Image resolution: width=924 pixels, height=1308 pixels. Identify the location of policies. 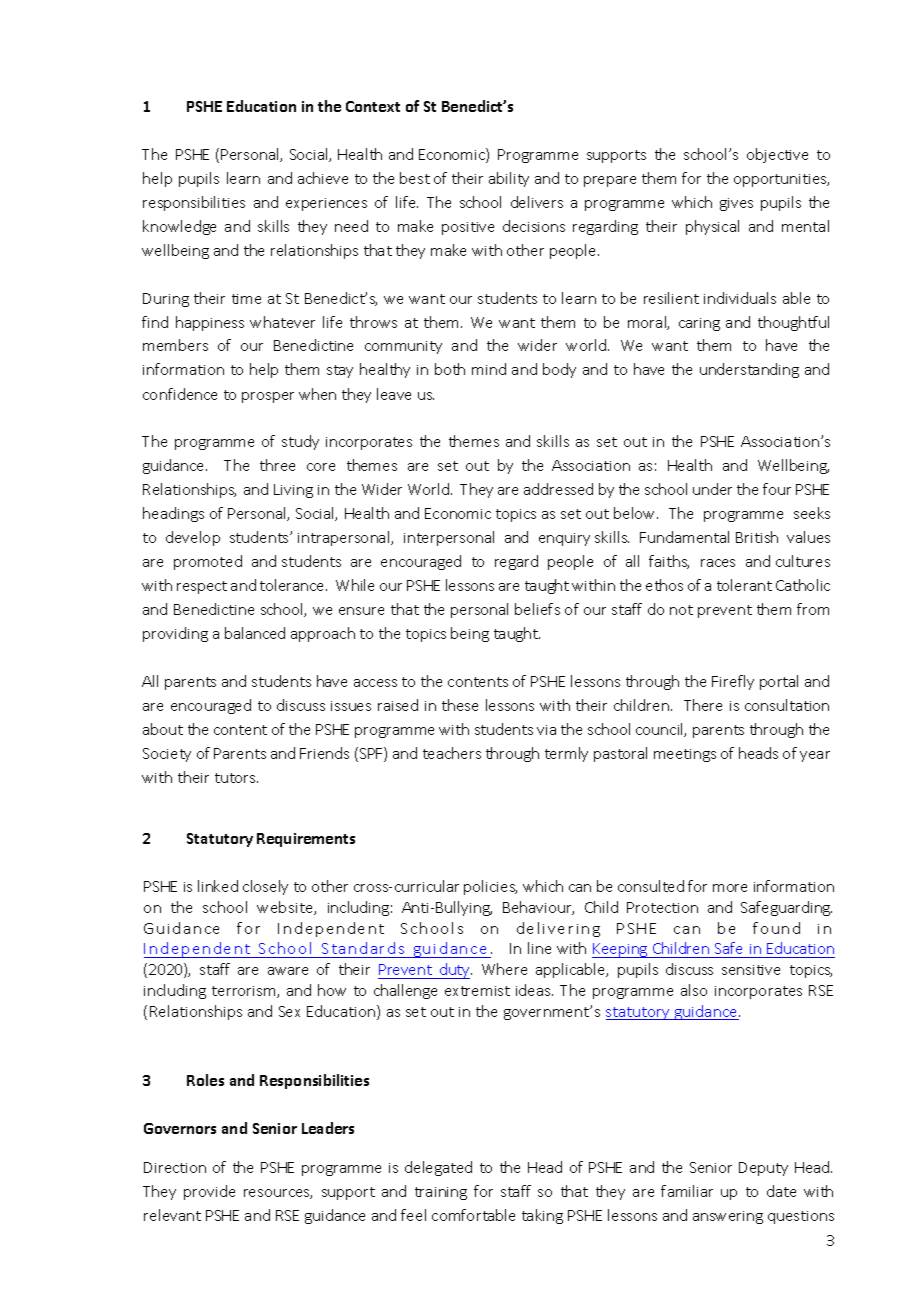
(490, 887).
